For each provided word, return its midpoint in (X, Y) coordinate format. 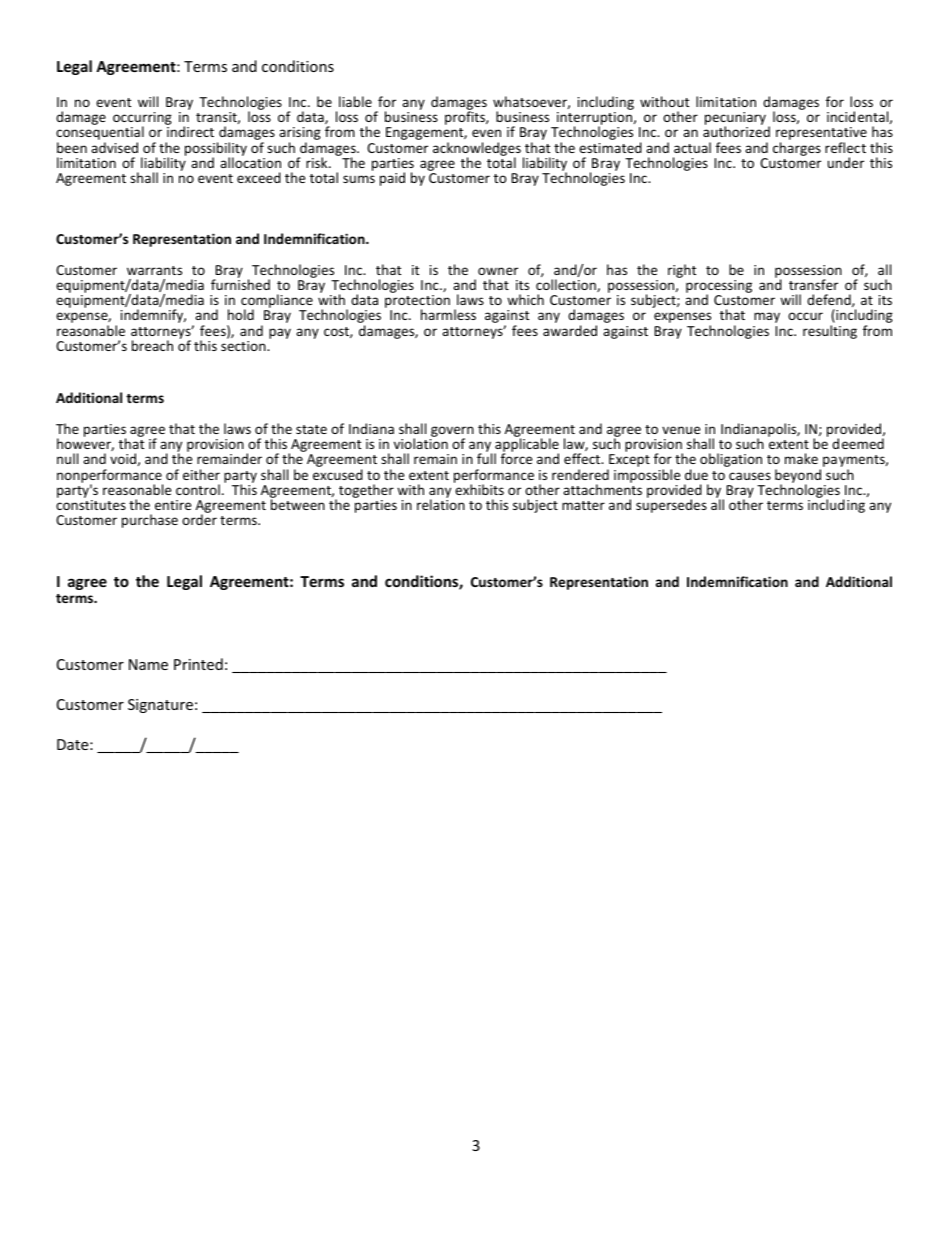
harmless (448, 314)
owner (498, 271)
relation (441, 503)
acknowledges (477, 150)
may (767, 317)
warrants (154, 270)
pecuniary (735, 120)
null (67, 458)
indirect (190, 131)
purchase (150, 521)
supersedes (671, 505)
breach (152, 345)
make (801, 458)
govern (452, 432)
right (682, 271)
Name (148, 664)
